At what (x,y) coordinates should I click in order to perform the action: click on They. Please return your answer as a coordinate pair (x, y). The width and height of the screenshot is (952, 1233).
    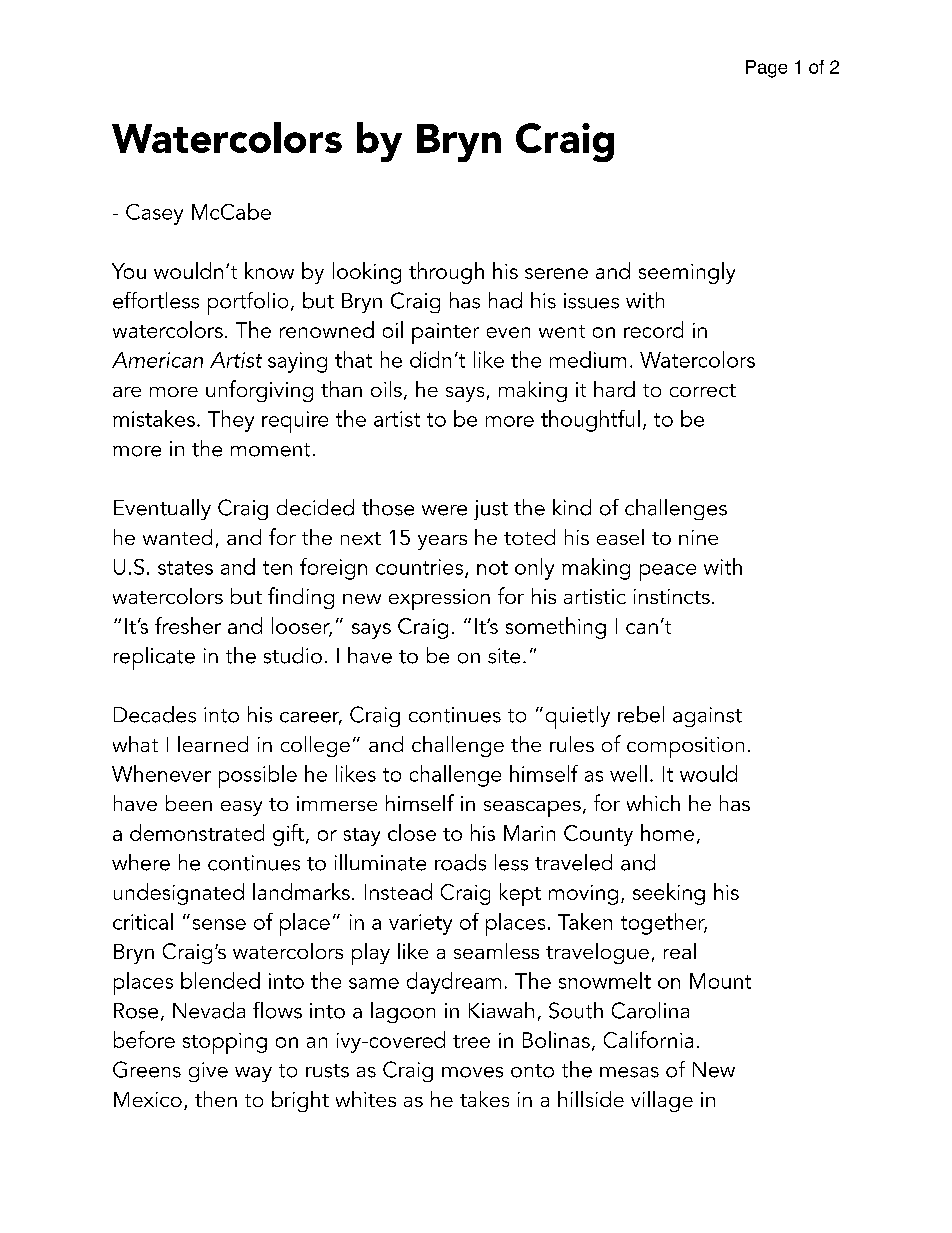
    Looking at the image, I should click on (231, 421).
